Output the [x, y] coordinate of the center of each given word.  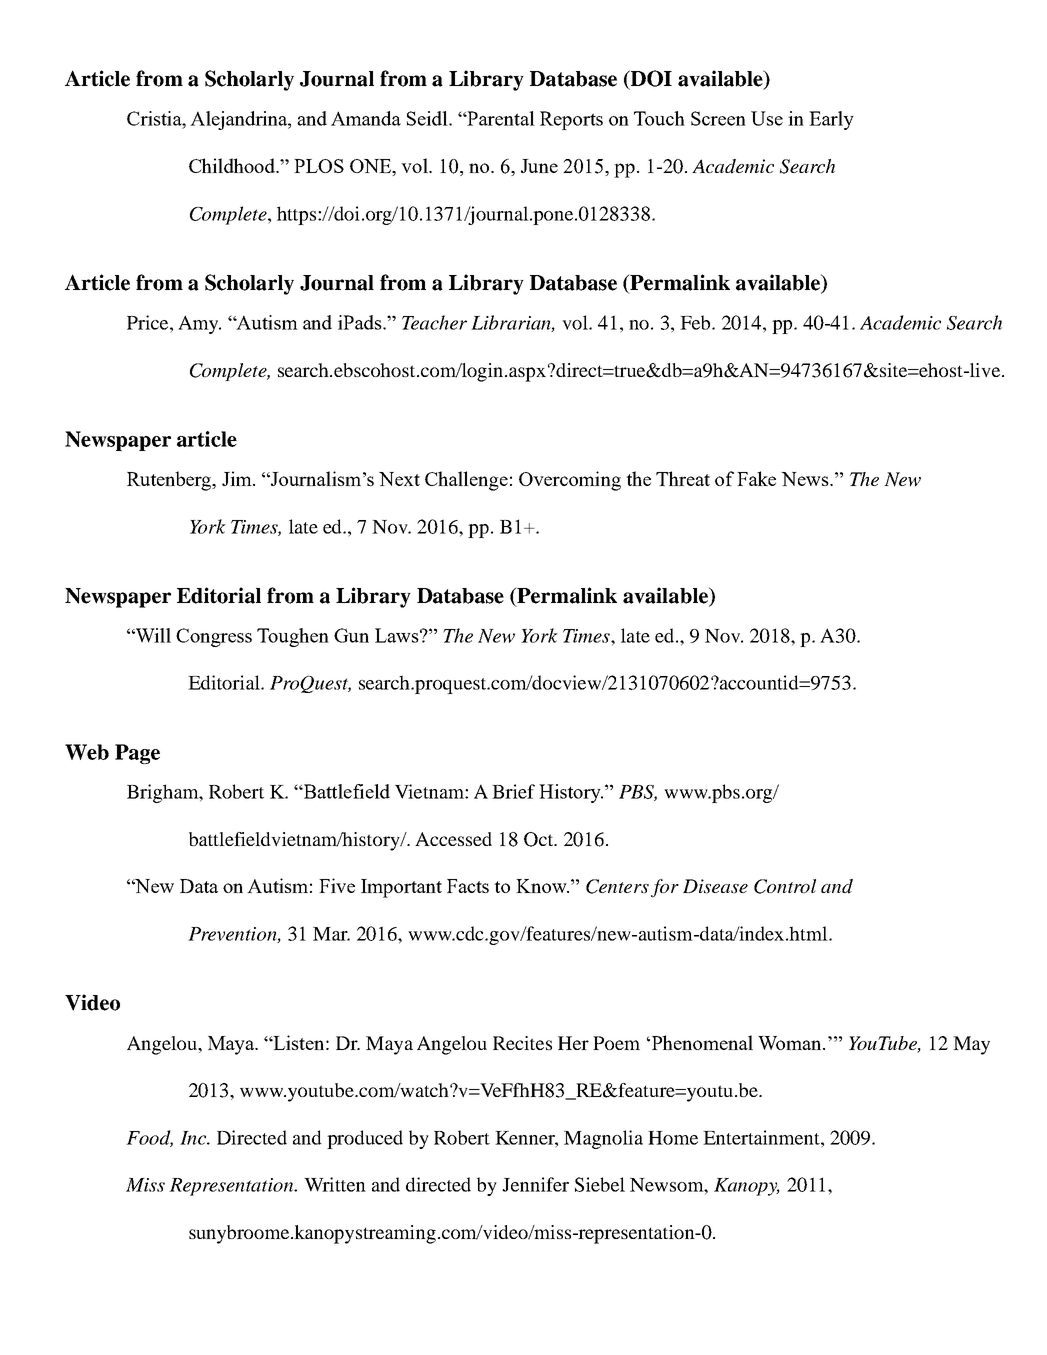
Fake [756, 478]
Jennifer [535, 1184]
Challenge [466, 481]
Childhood [233, 165]
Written [335, 1184]
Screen [718, 118]
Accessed [453, 839]
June [539, 166]
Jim [238, 478]
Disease [715, 886]
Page [137, 754]
